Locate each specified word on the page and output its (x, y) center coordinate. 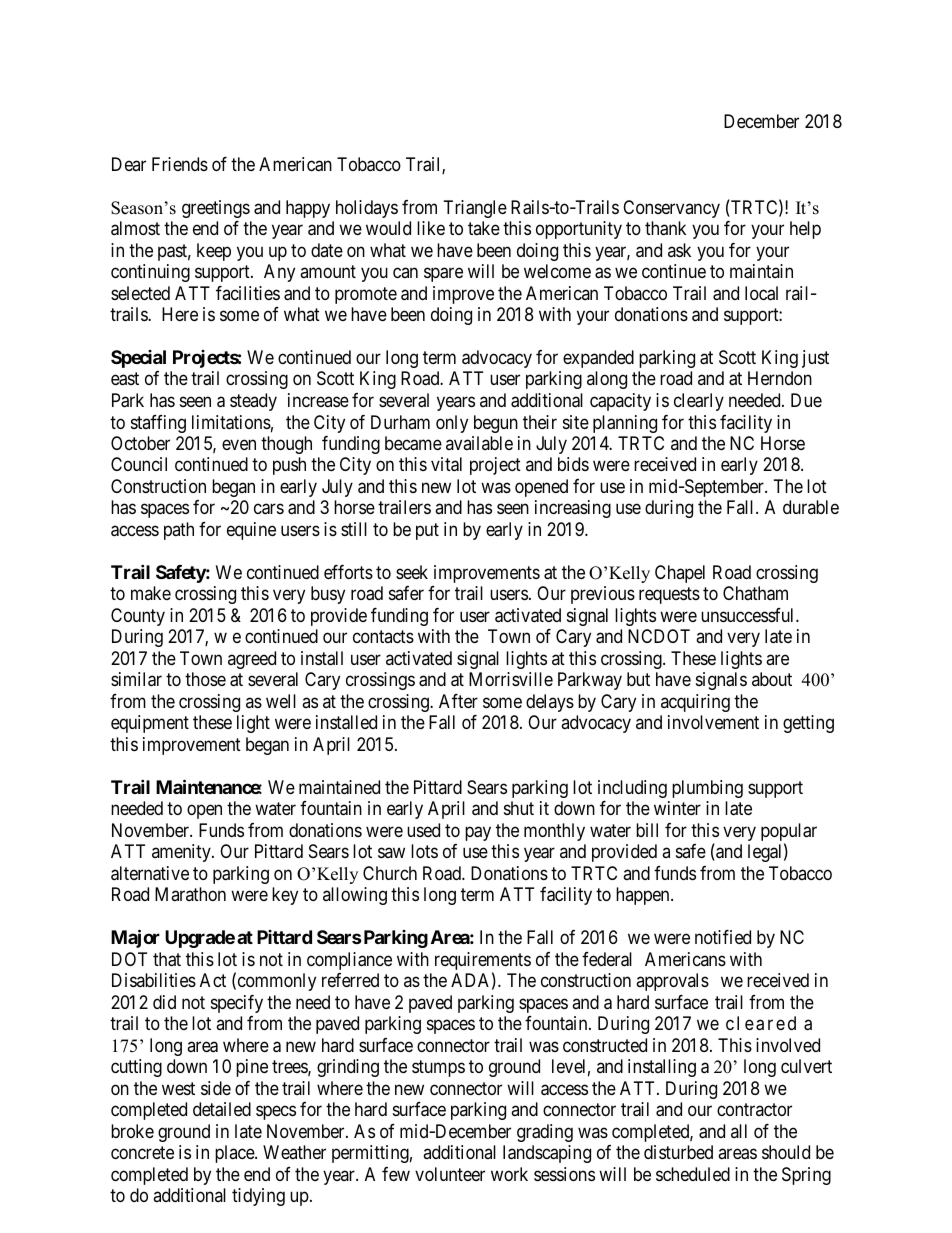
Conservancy (671, 209)
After (458, 701)
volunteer (450, 1174)
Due (806, 400)
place (235, 1154)
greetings (216, 209)
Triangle (475, 209)
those (205, 679)
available (479, 443)
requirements (483, 962)
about (772, 679)
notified (723, 937)
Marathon (190, 894)
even (239, 444)
